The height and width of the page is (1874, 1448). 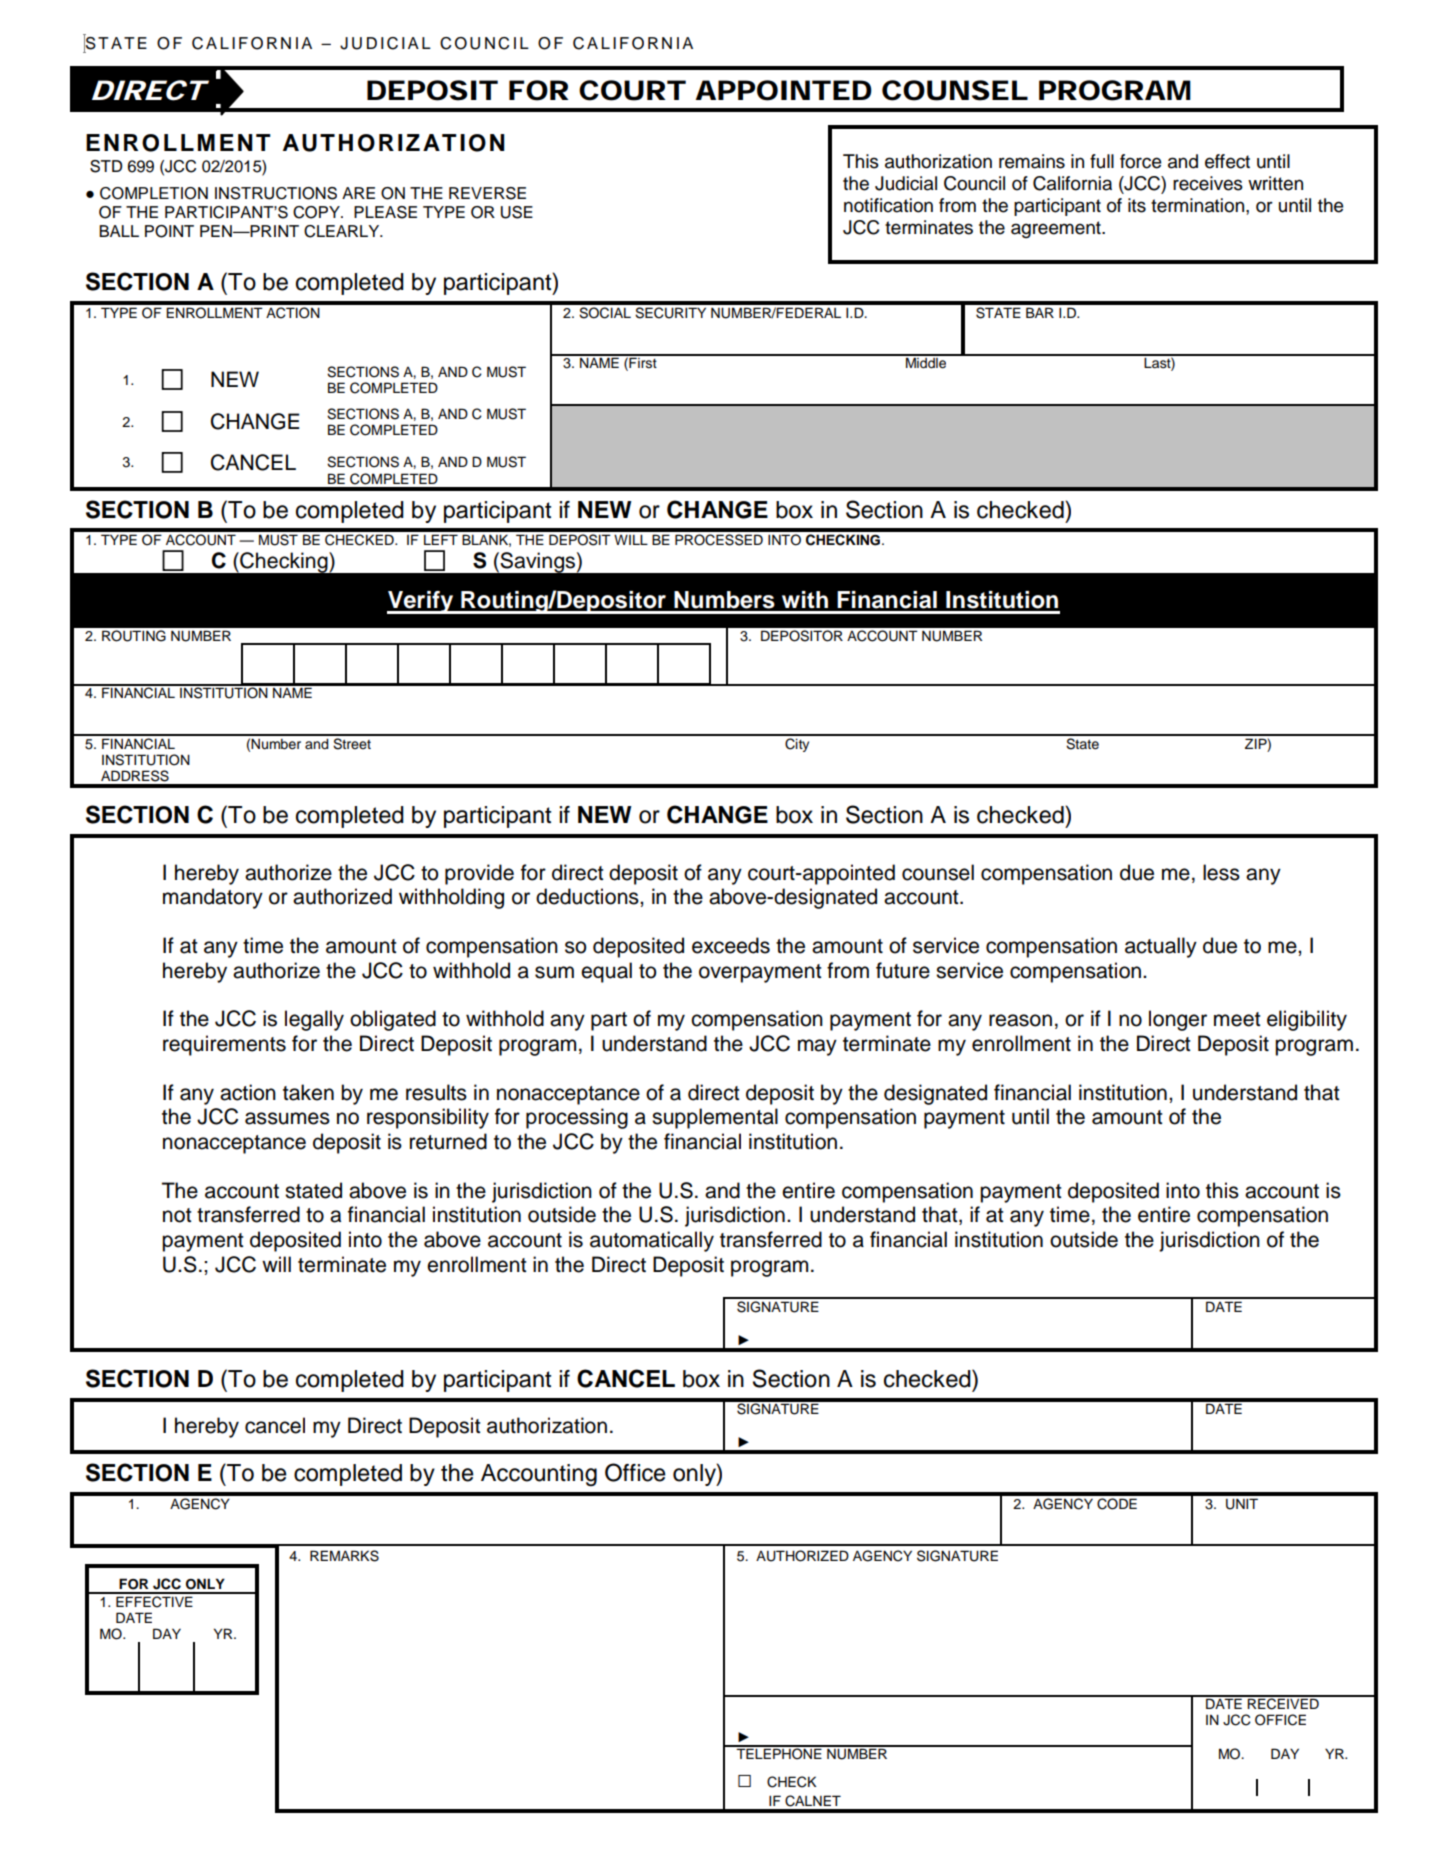 I want to click on mandatory, so click(x=213, y=898).
